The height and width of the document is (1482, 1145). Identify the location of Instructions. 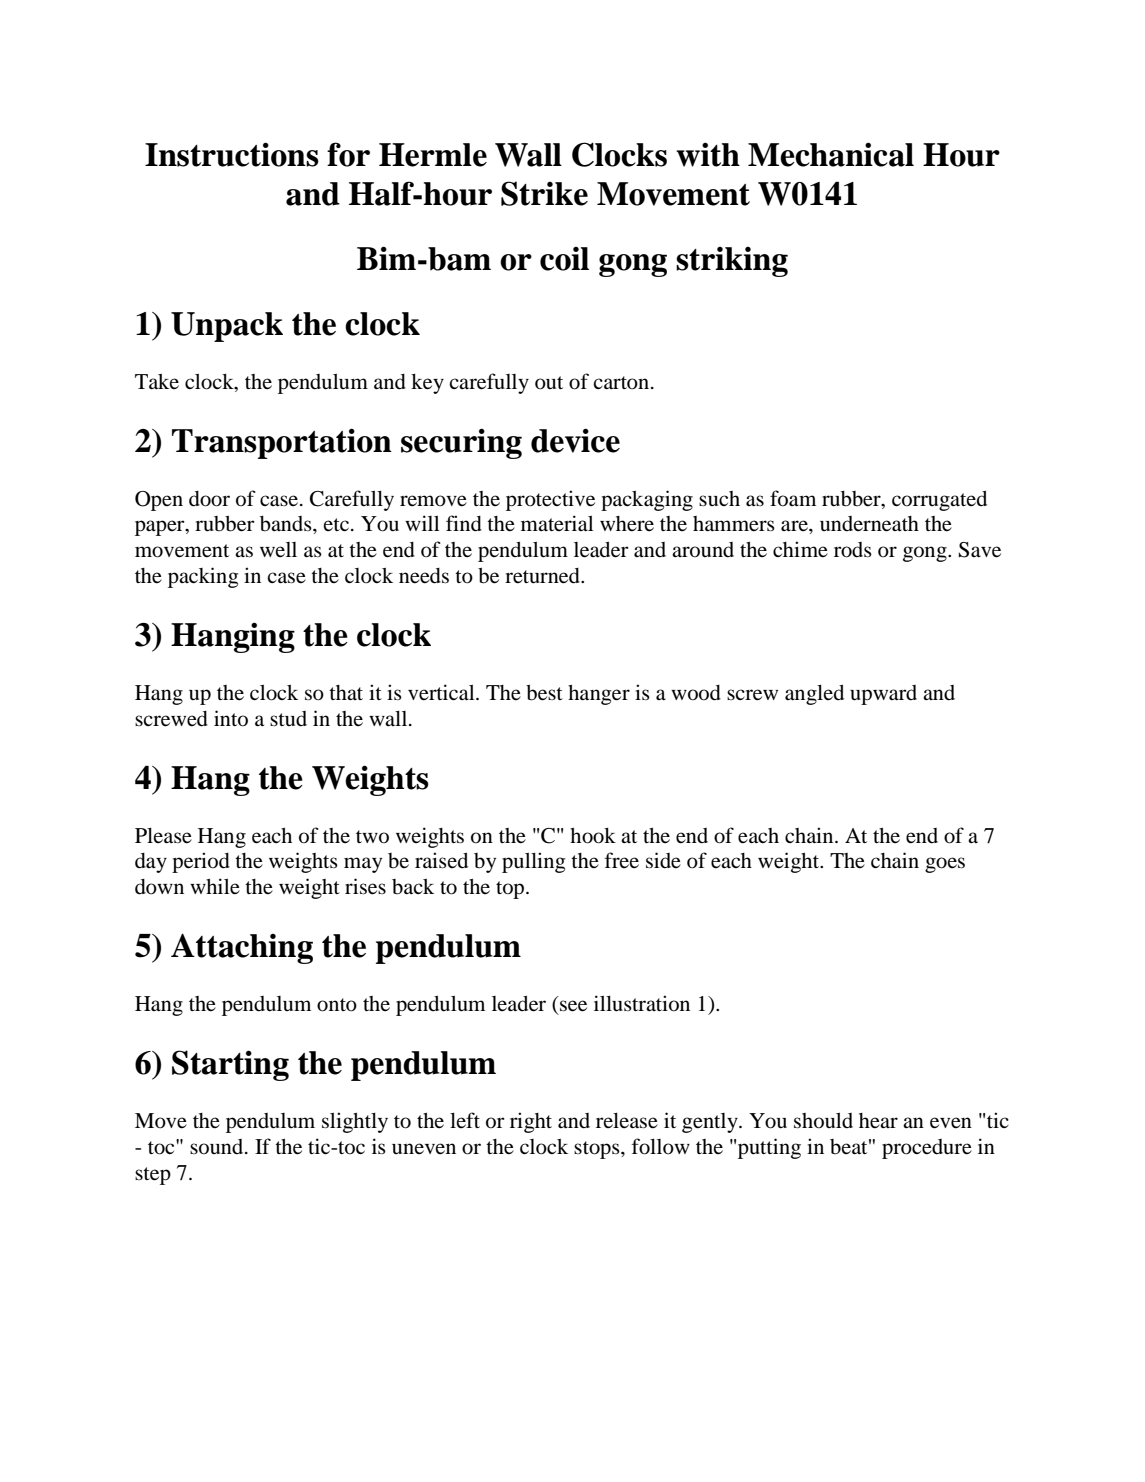
(232, 154).
